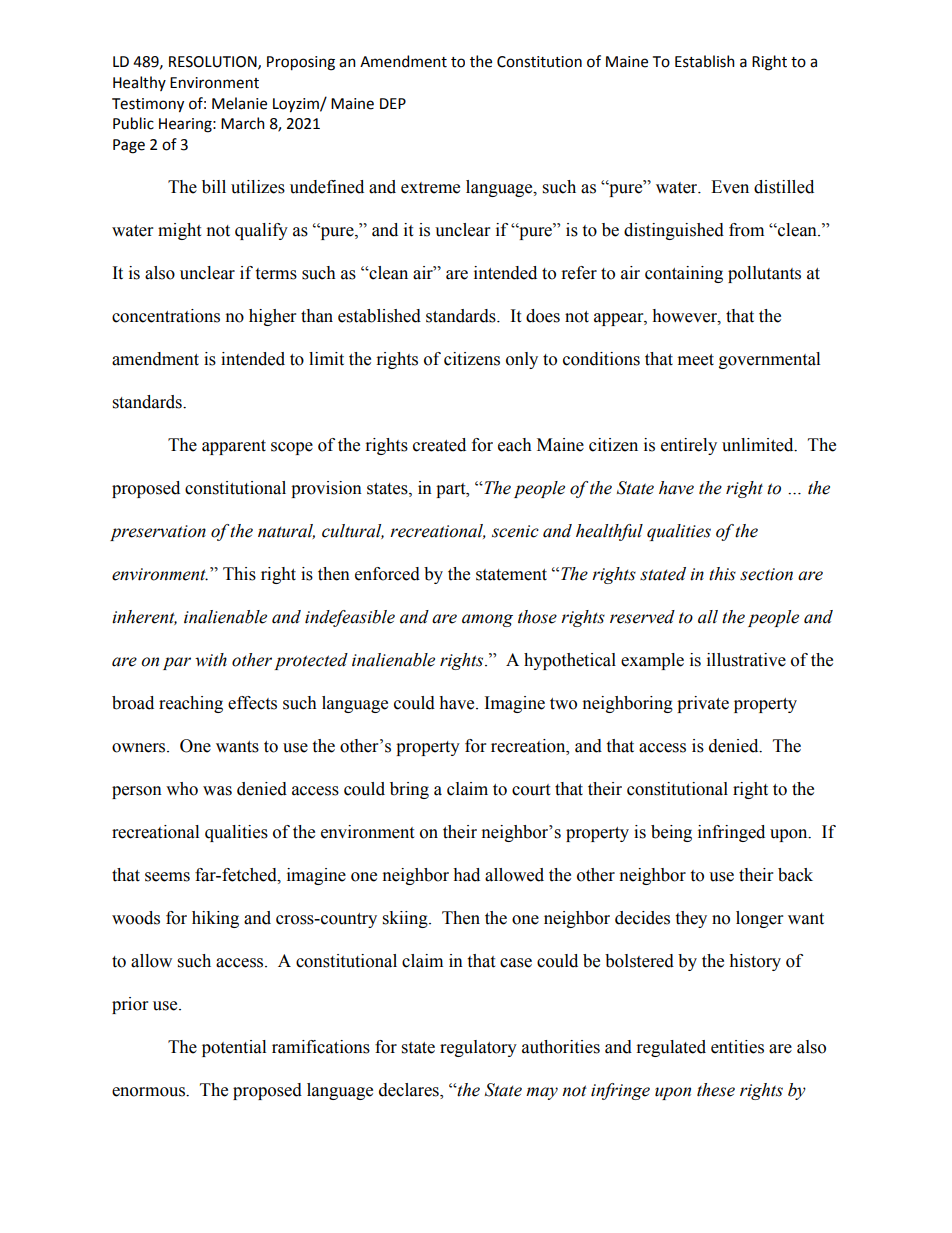 This screenshot has height=1233, width=952. Describe the element at coordinates (730, 187) in the screenshot. I see `Even` at that location.
